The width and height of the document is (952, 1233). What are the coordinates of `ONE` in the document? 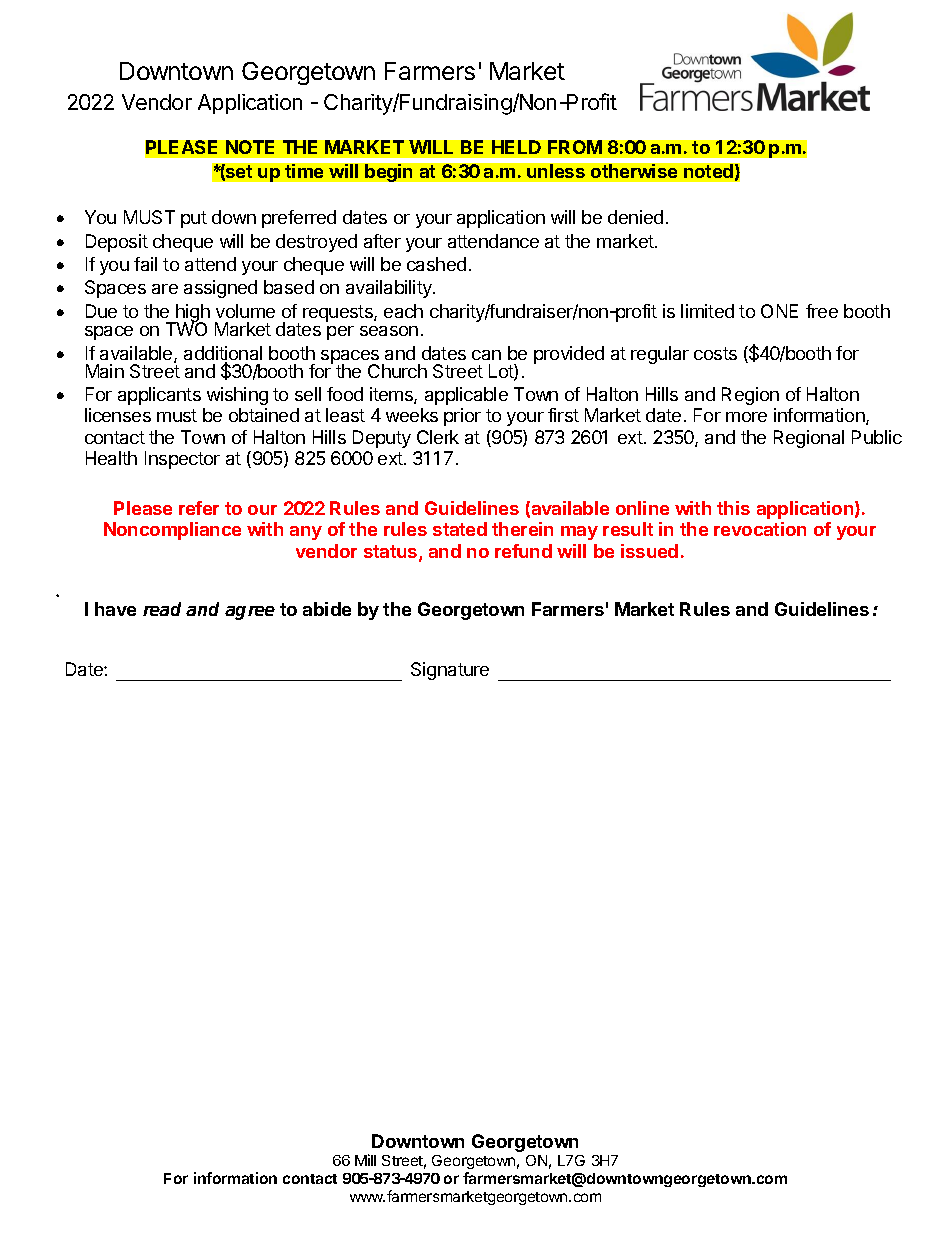 It's located at (779, 311).
